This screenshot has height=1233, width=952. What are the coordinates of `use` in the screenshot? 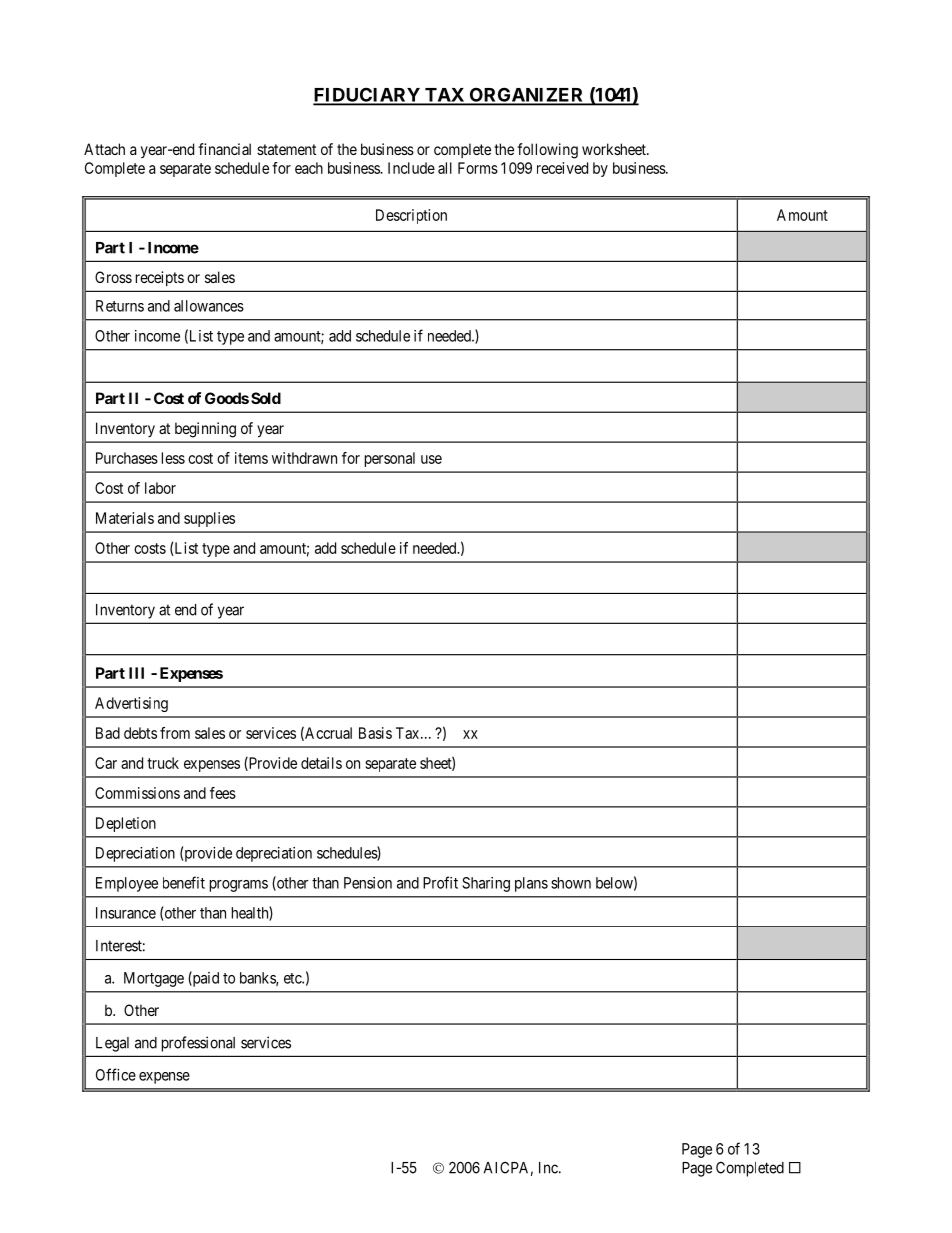 It's located at (431, 459).
